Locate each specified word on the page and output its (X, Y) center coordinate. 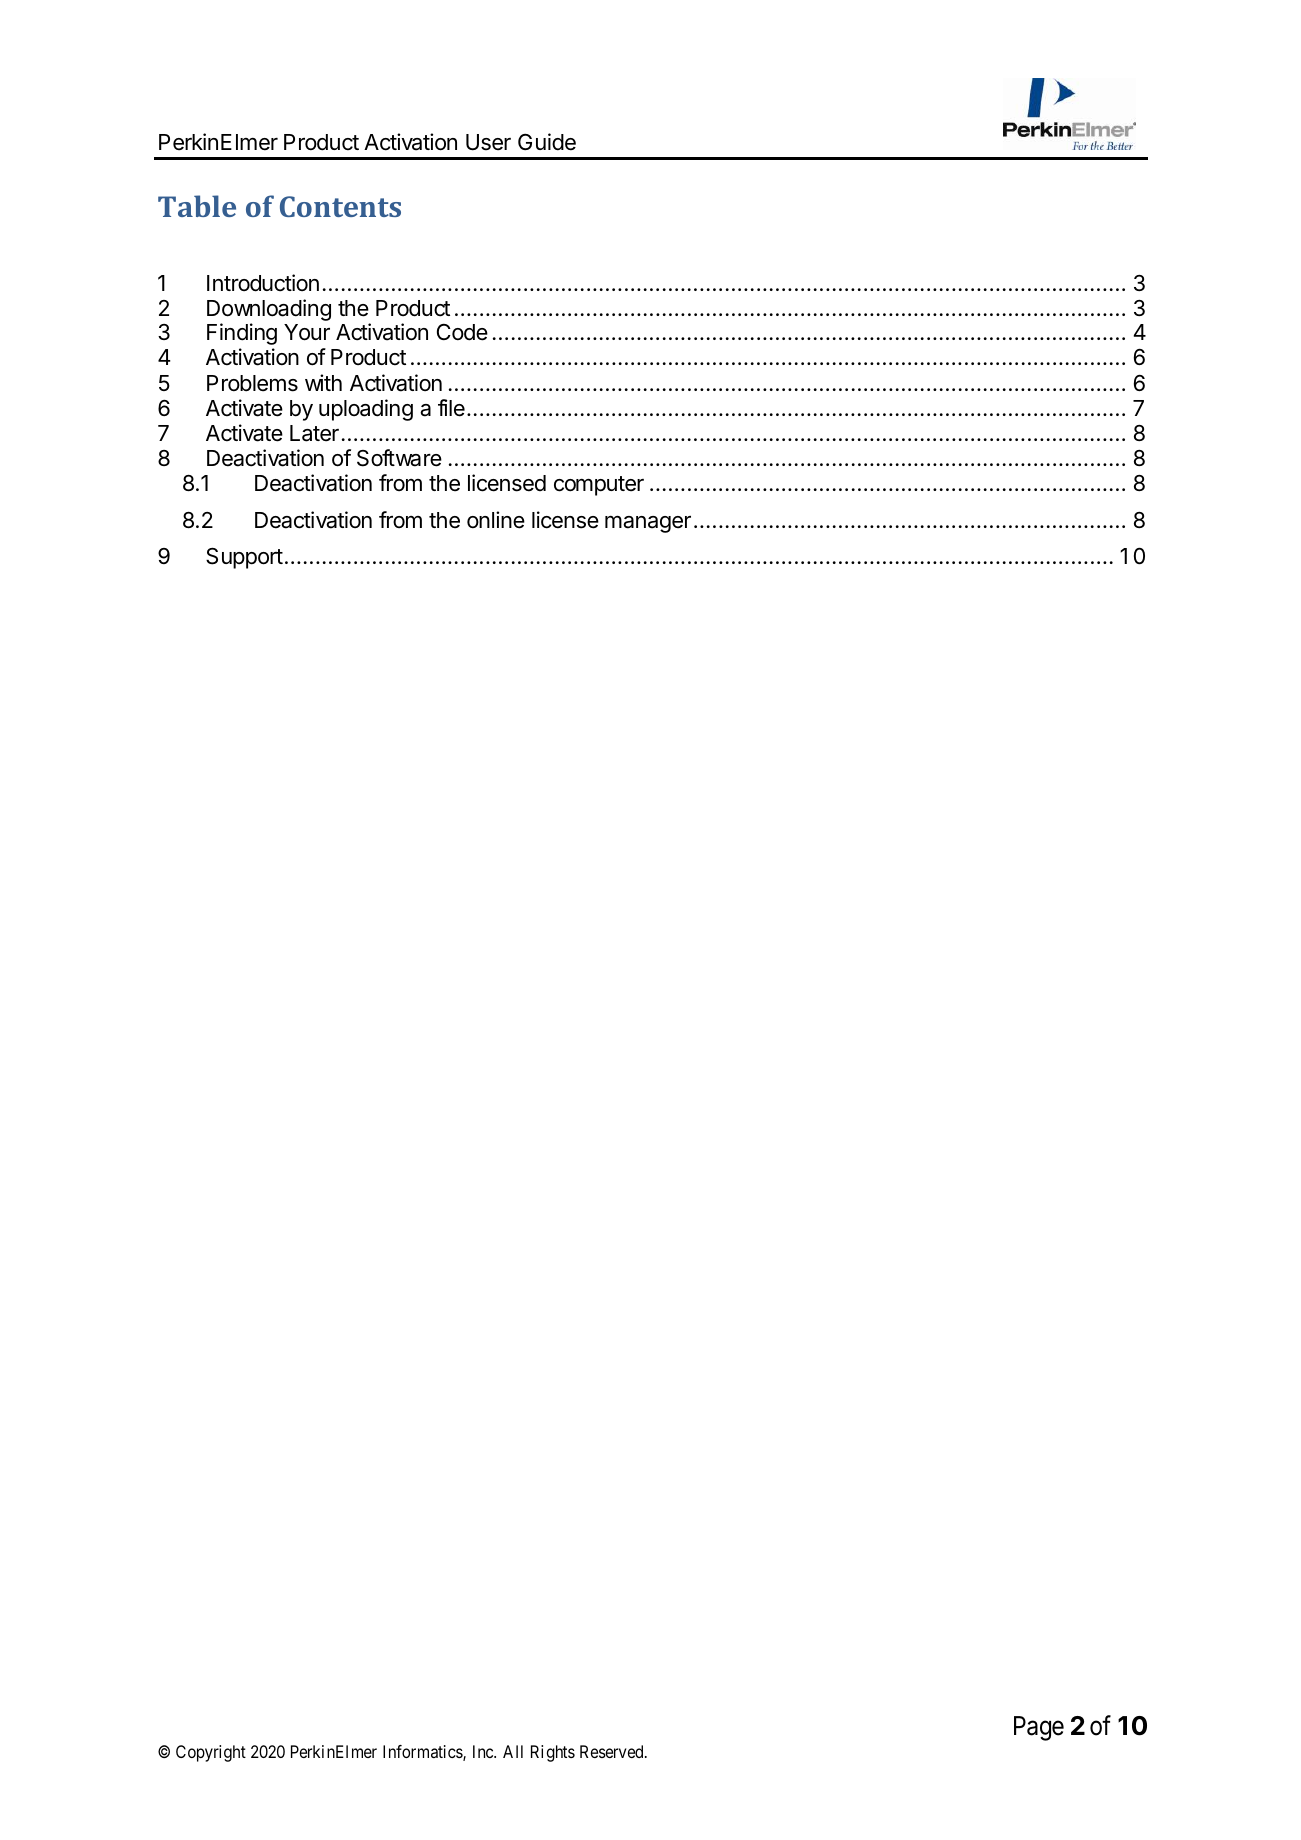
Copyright (211, 1753)
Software (399, 458)
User (488, 142)
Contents (340, 206)
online (496, 520)
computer (599, 486)
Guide (547, 142)
